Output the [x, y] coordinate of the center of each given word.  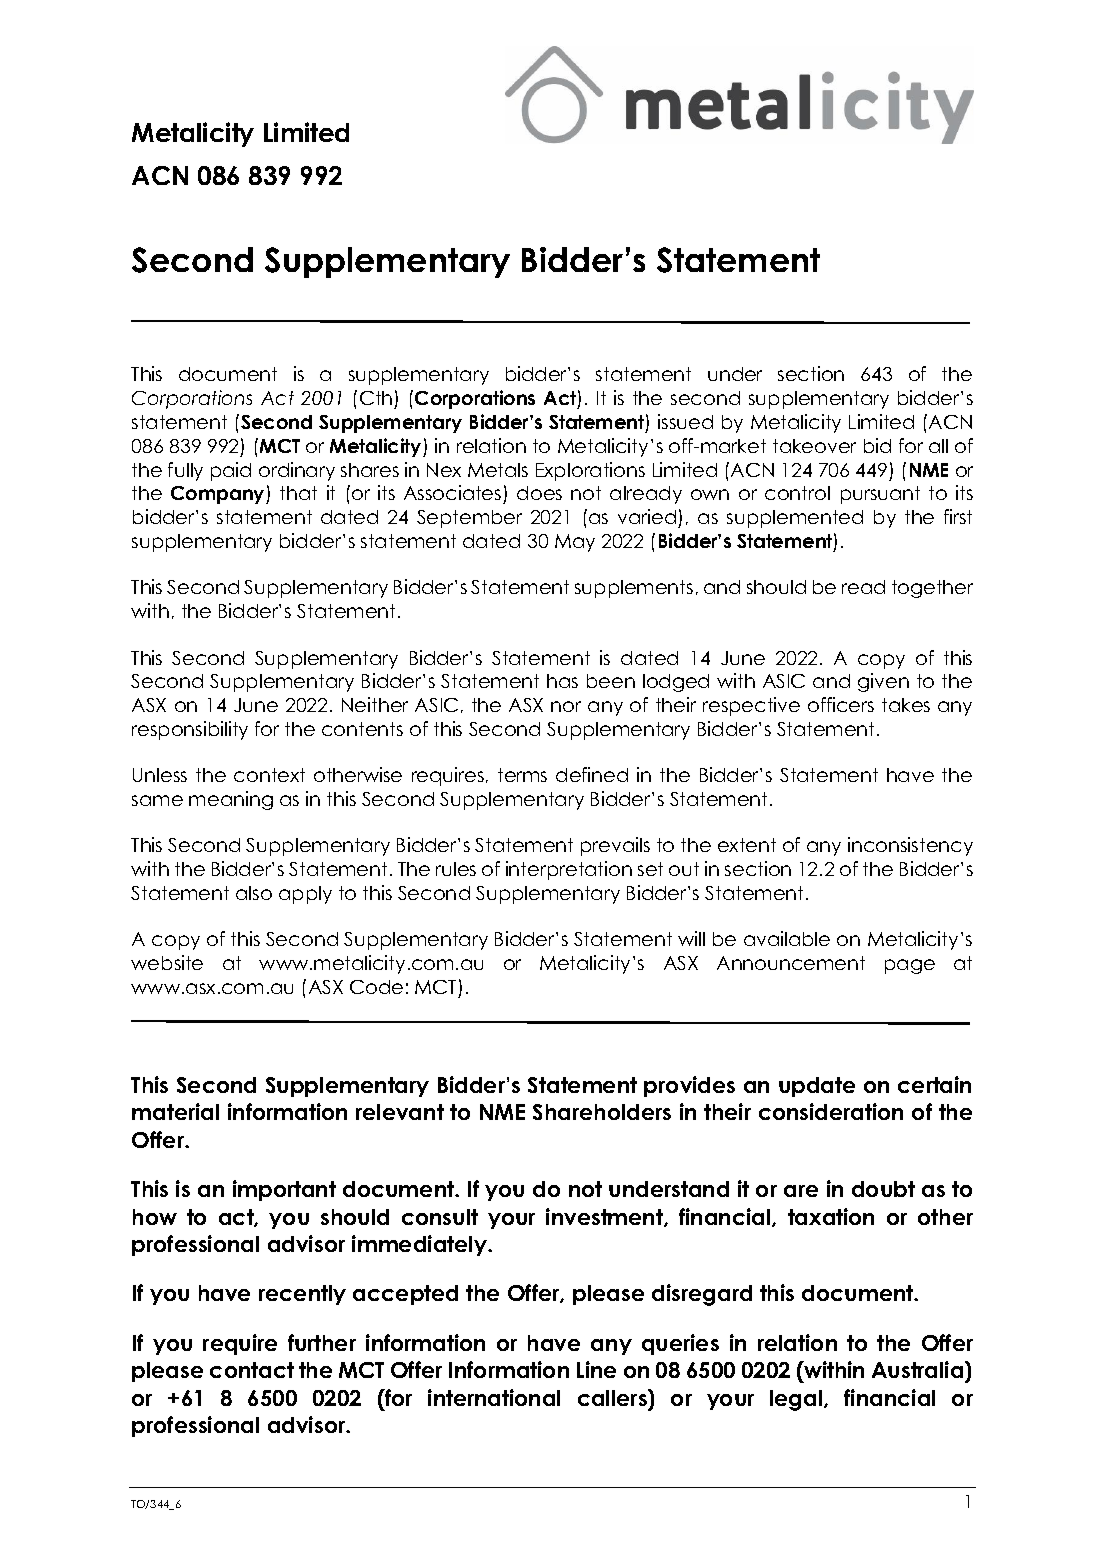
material [175, 1111]
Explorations [590, 471]
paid [231, 471]
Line [596, 1369]
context [269, 775]
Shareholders [602, 1112]
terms [522, 775]
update [817, 1087]
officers [841, 704]
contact [252, 1370]
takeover [814, 446]
